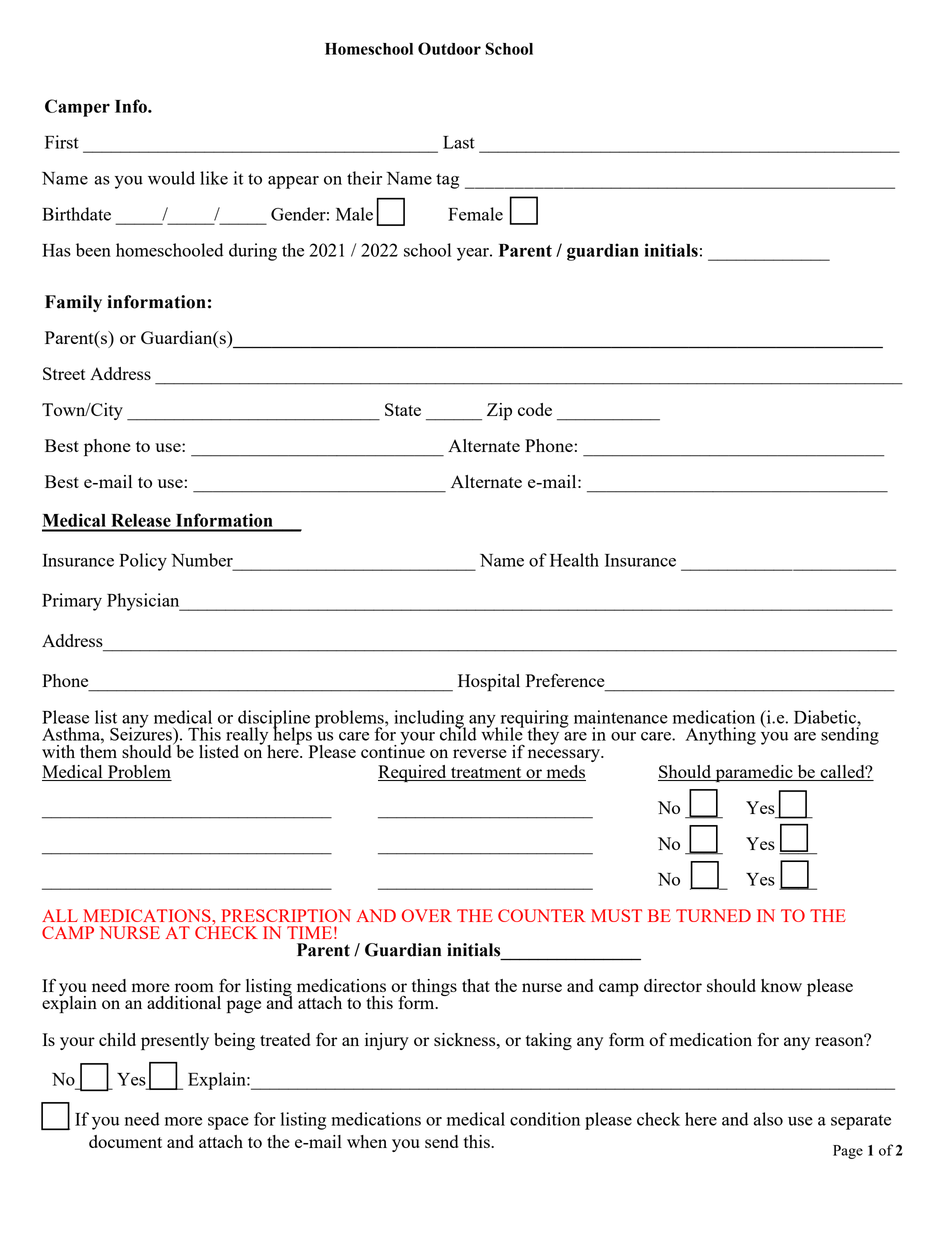 This page has height=1233, width=952. Describe the element at coordinates (489, 683) in the page. I see `Hospital` at that location.
